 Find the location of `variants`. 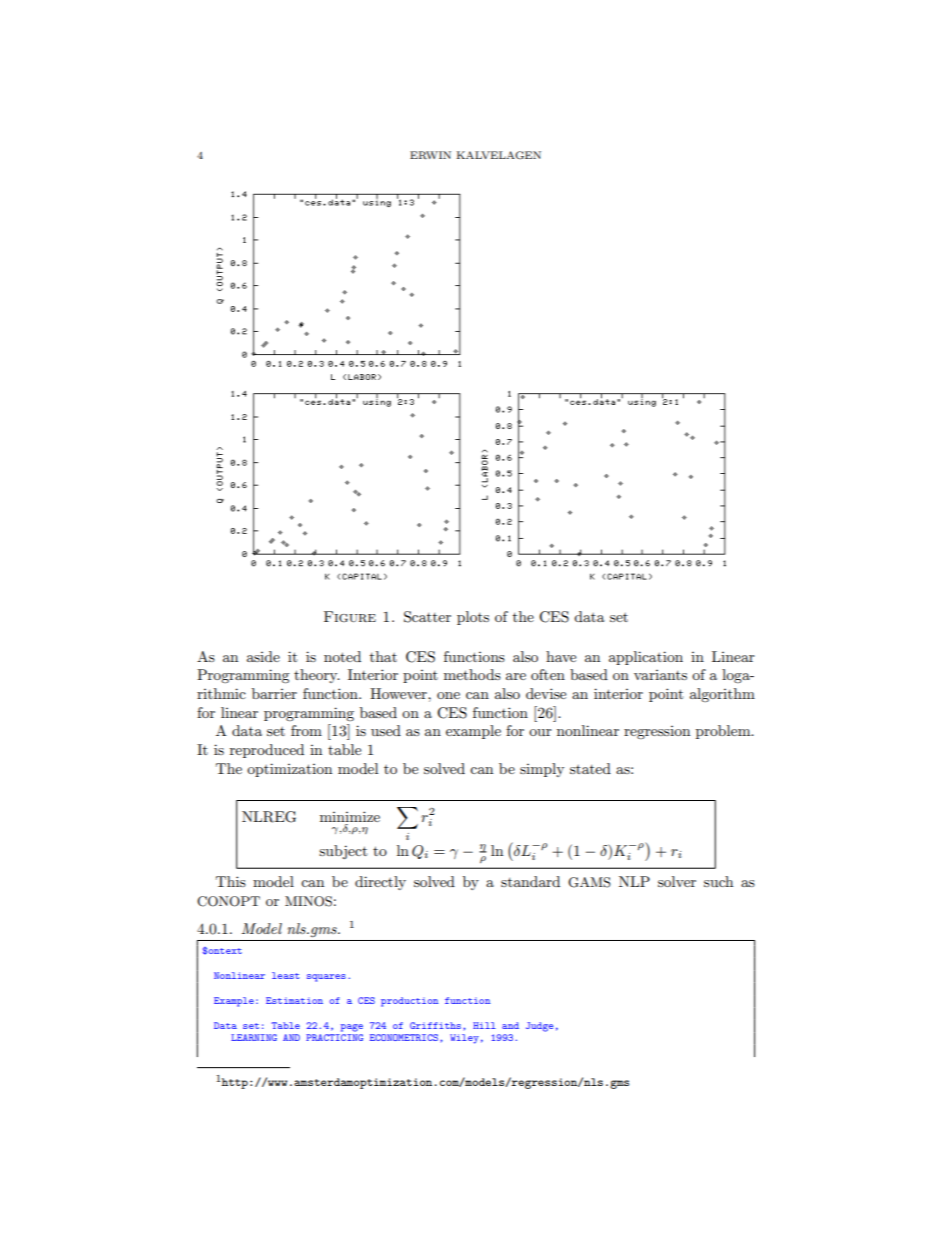

variants is located at coordinates (660, 675).
